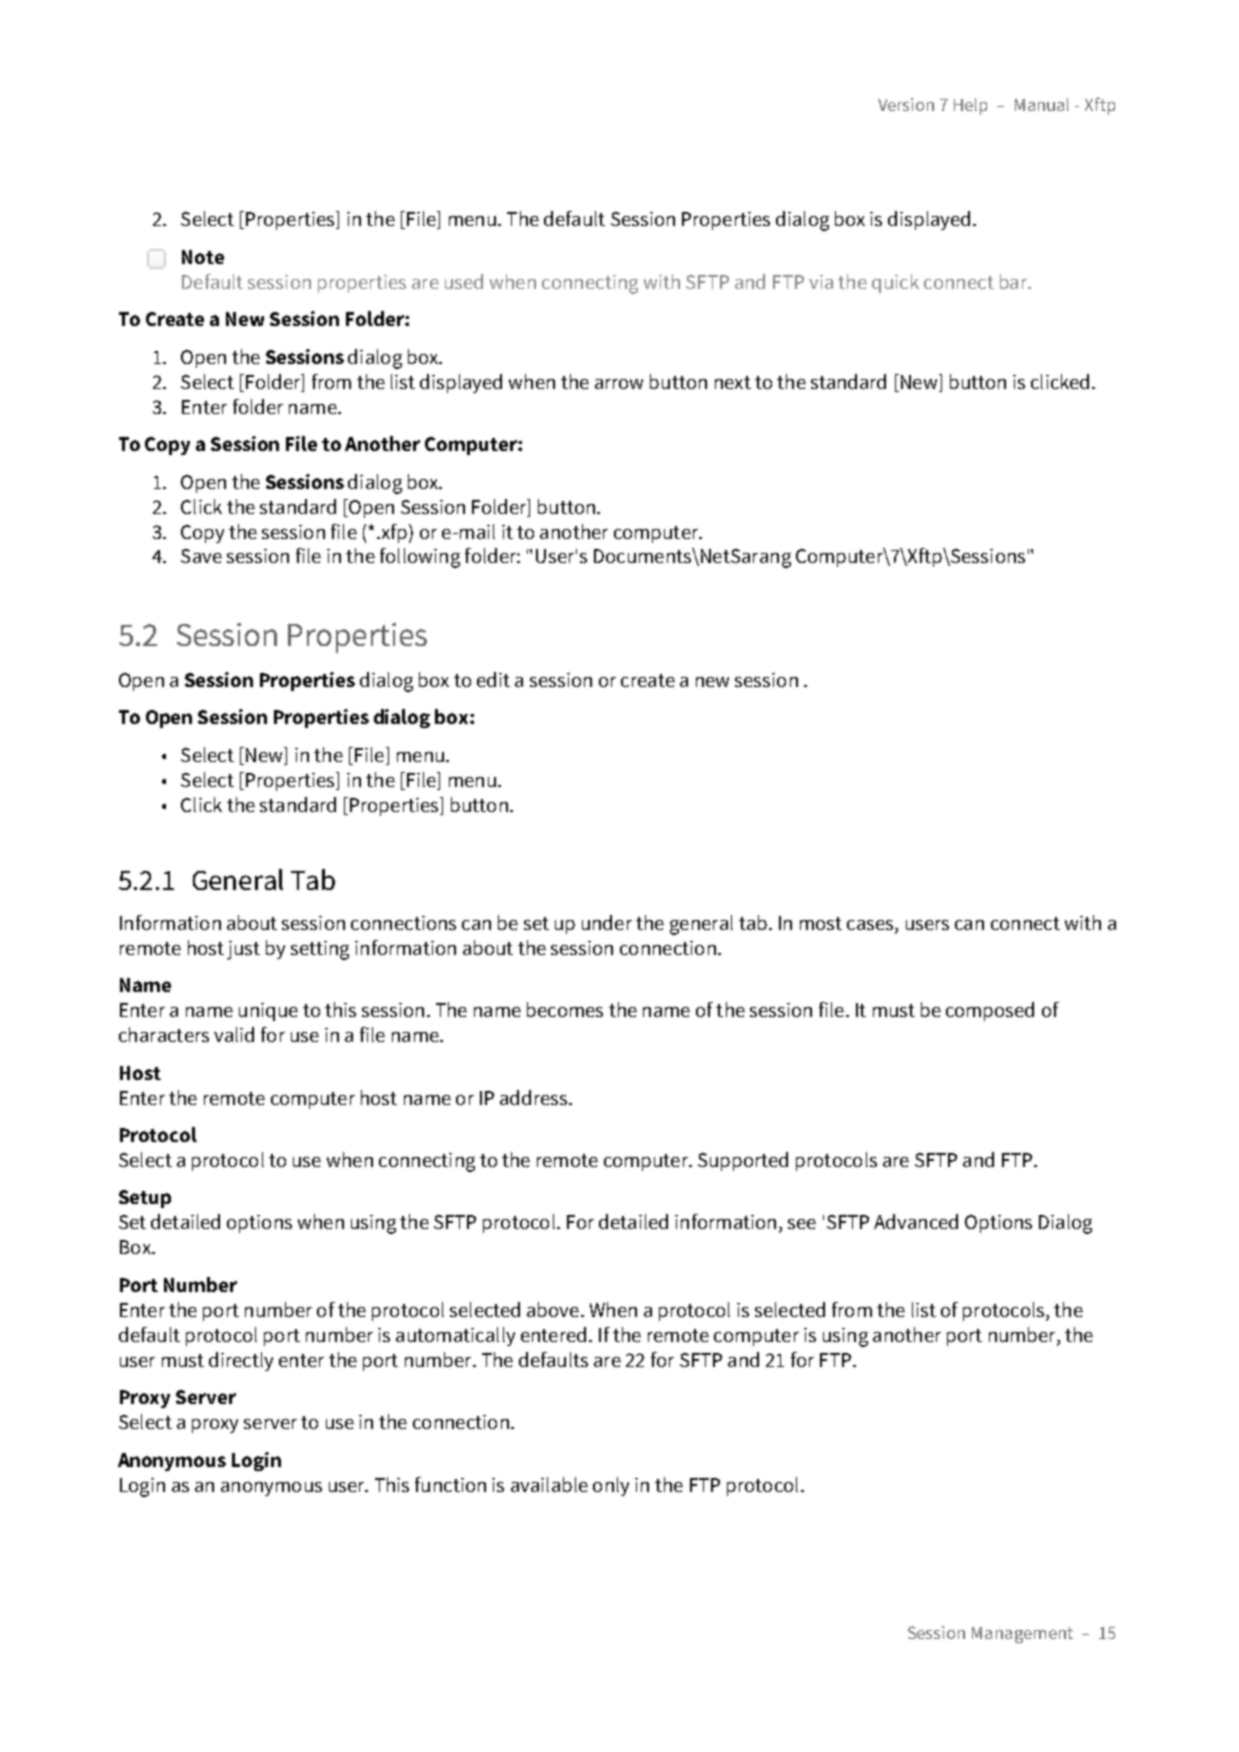 This screenshot has height=1752, width=1239. I want to click on cases, so click(871, 925).
